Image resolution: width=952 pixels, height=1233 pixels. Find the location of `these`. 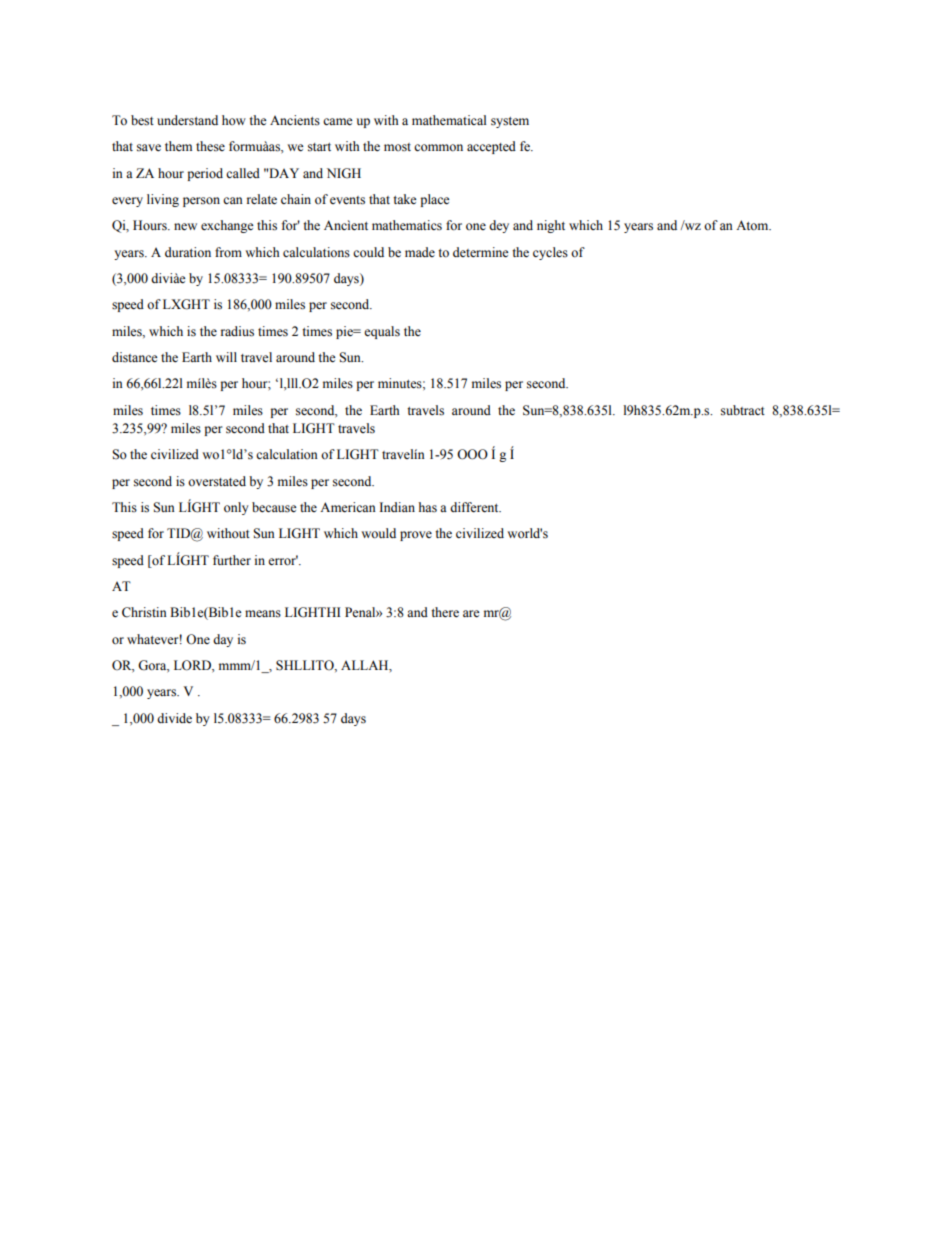

these is located at coordinates (210, 146).
